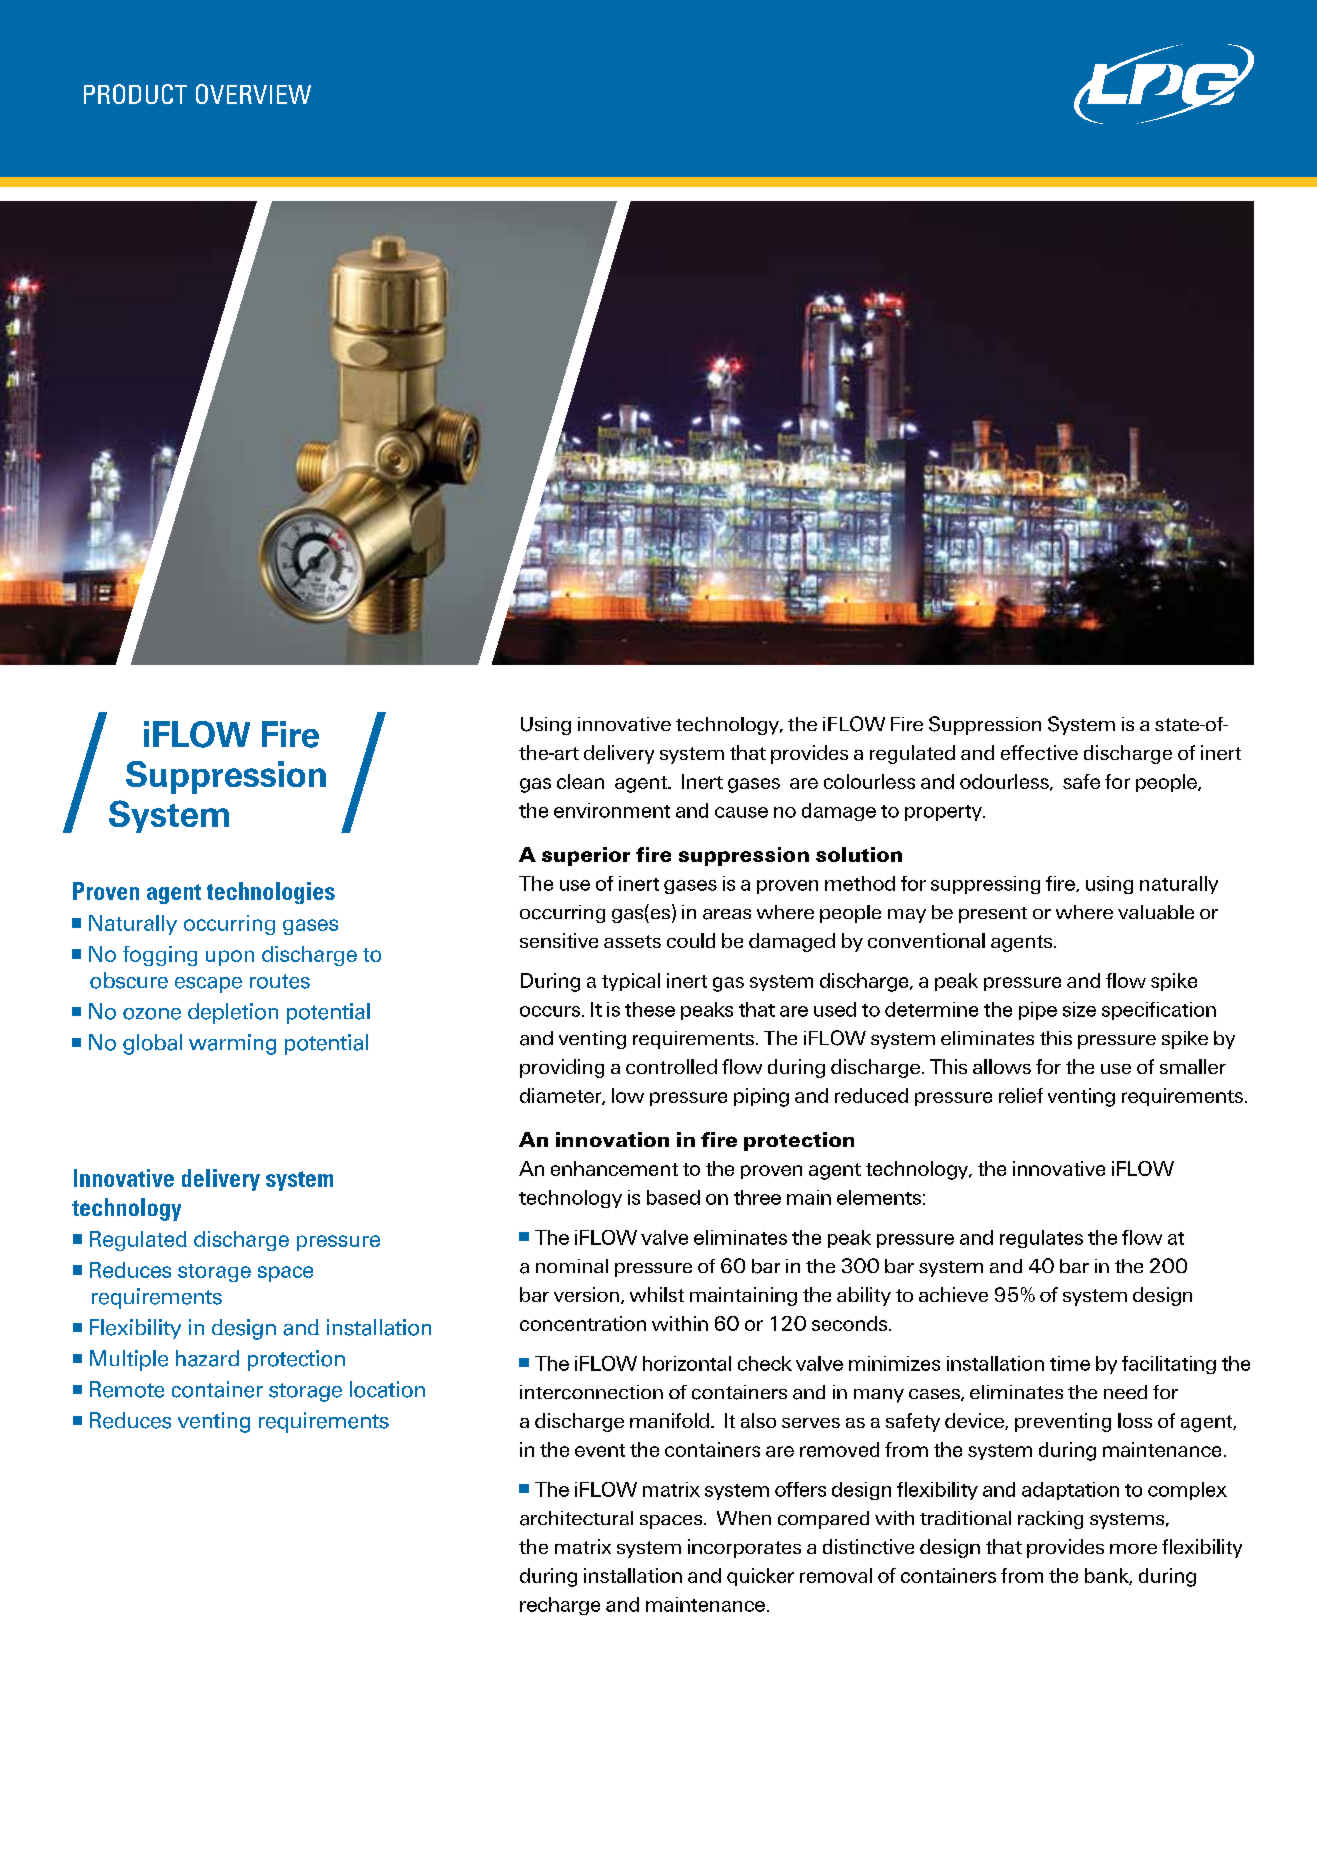 The width and height of the screenshot is (1317, 1862). What do you see at coordinates (253, 94) in the screenshot?
I see `OVERVIEW` at bounding box center [253, 94].
